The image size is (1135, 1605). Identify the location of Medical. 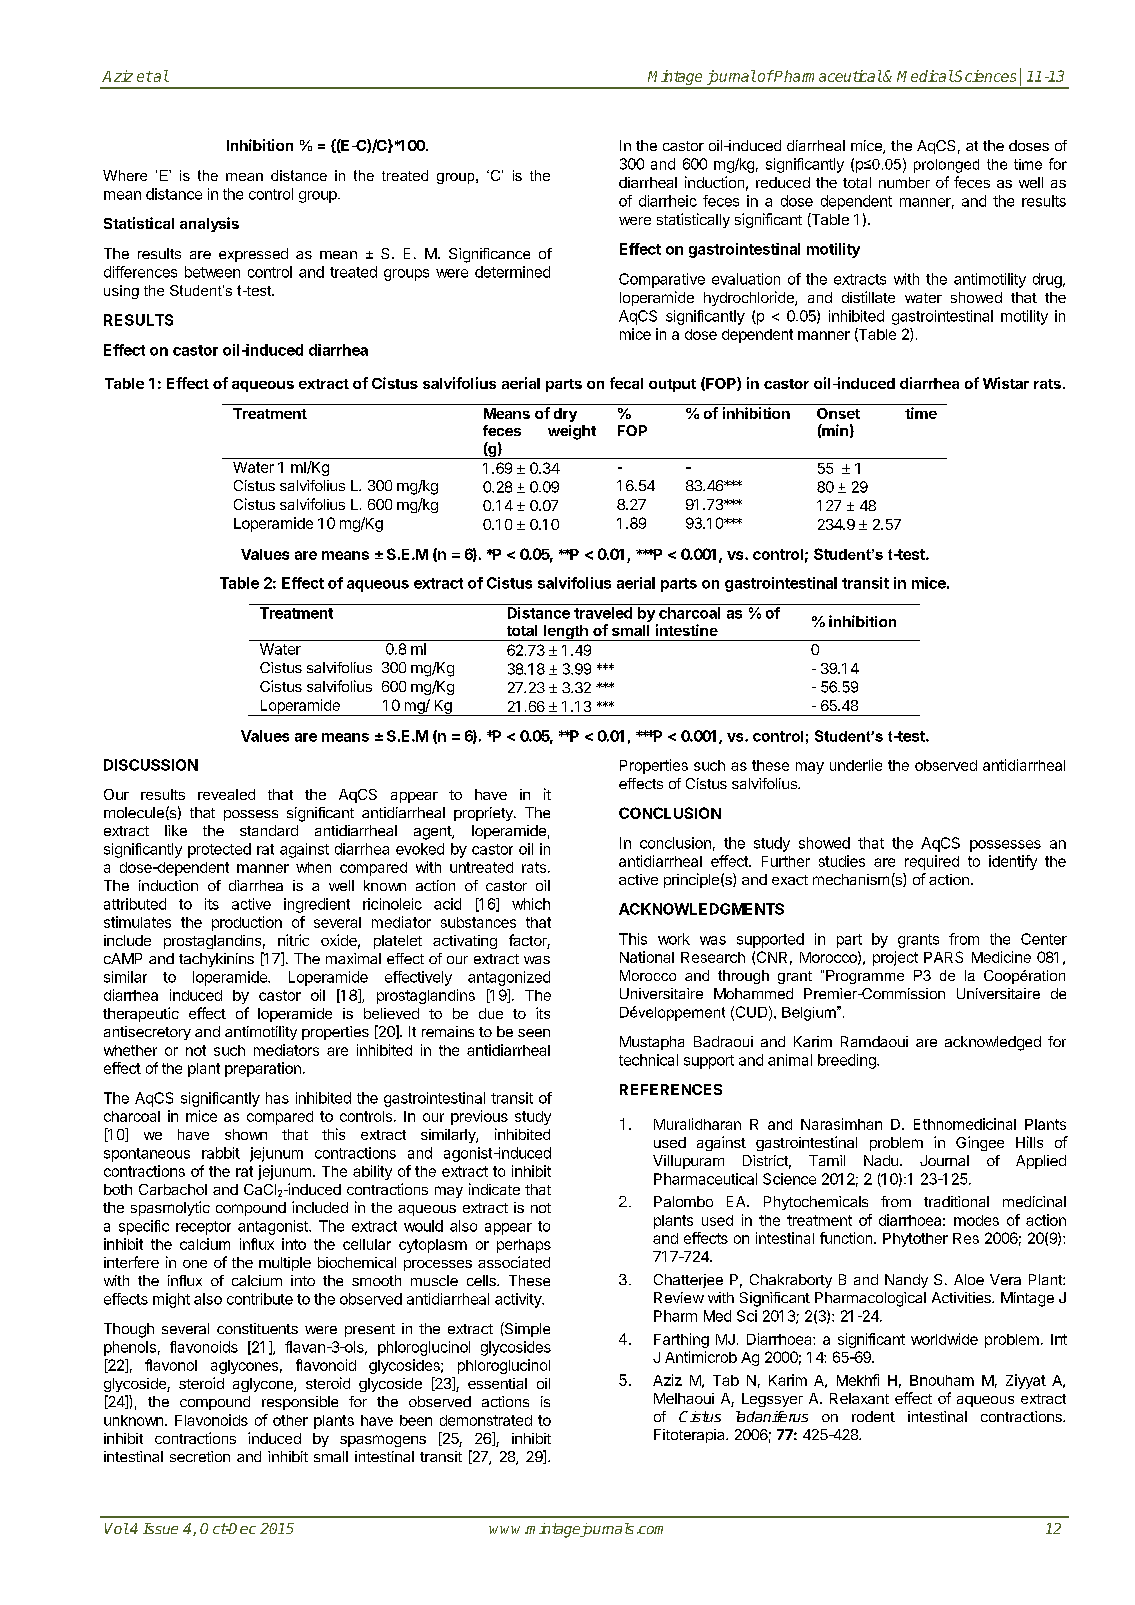
(925, 76).
